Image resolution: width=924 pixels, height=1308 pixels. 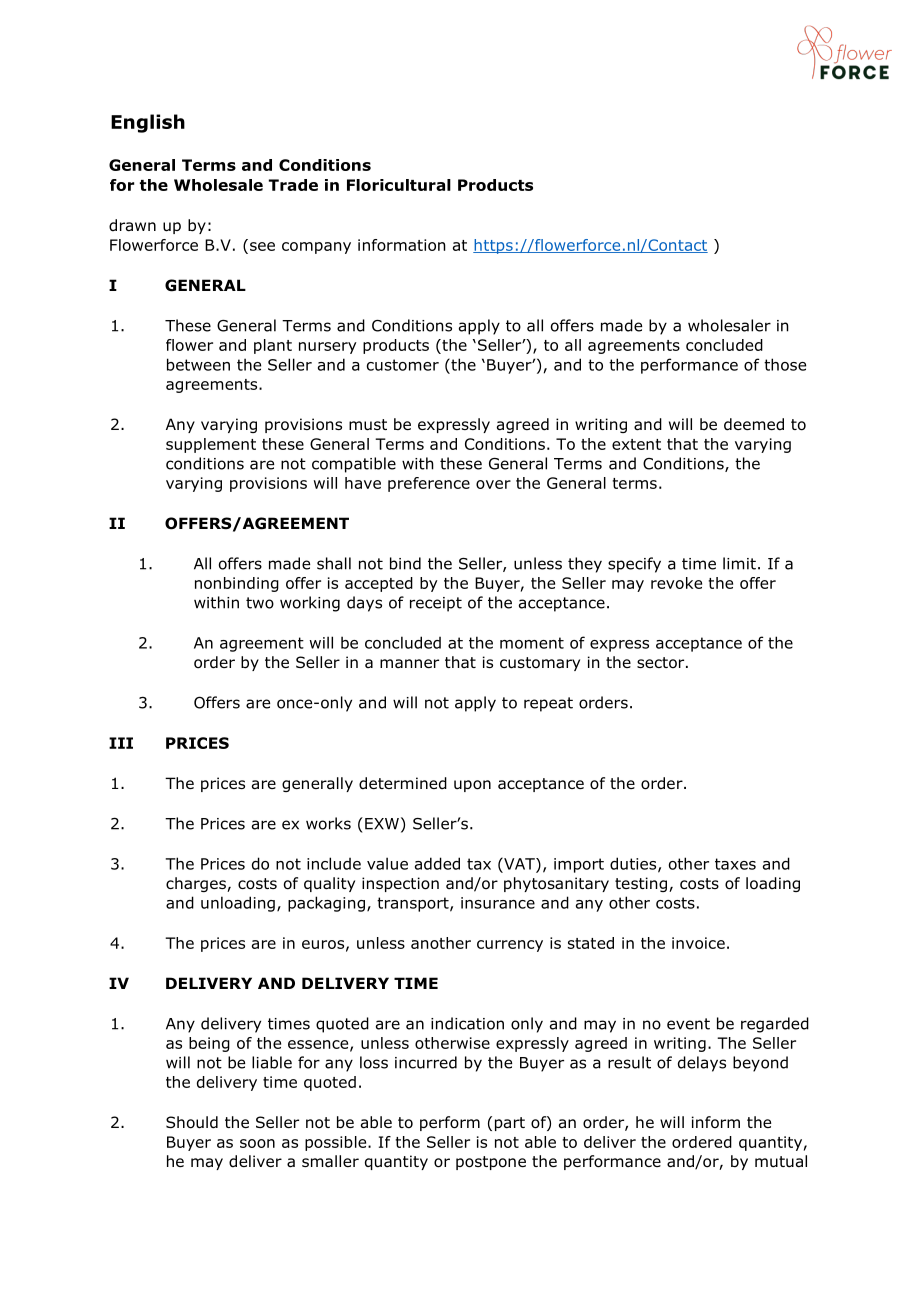 What do you see at coordinates (293, 185) in the image?
I see `Trade` at bounding box center [293, 185].
